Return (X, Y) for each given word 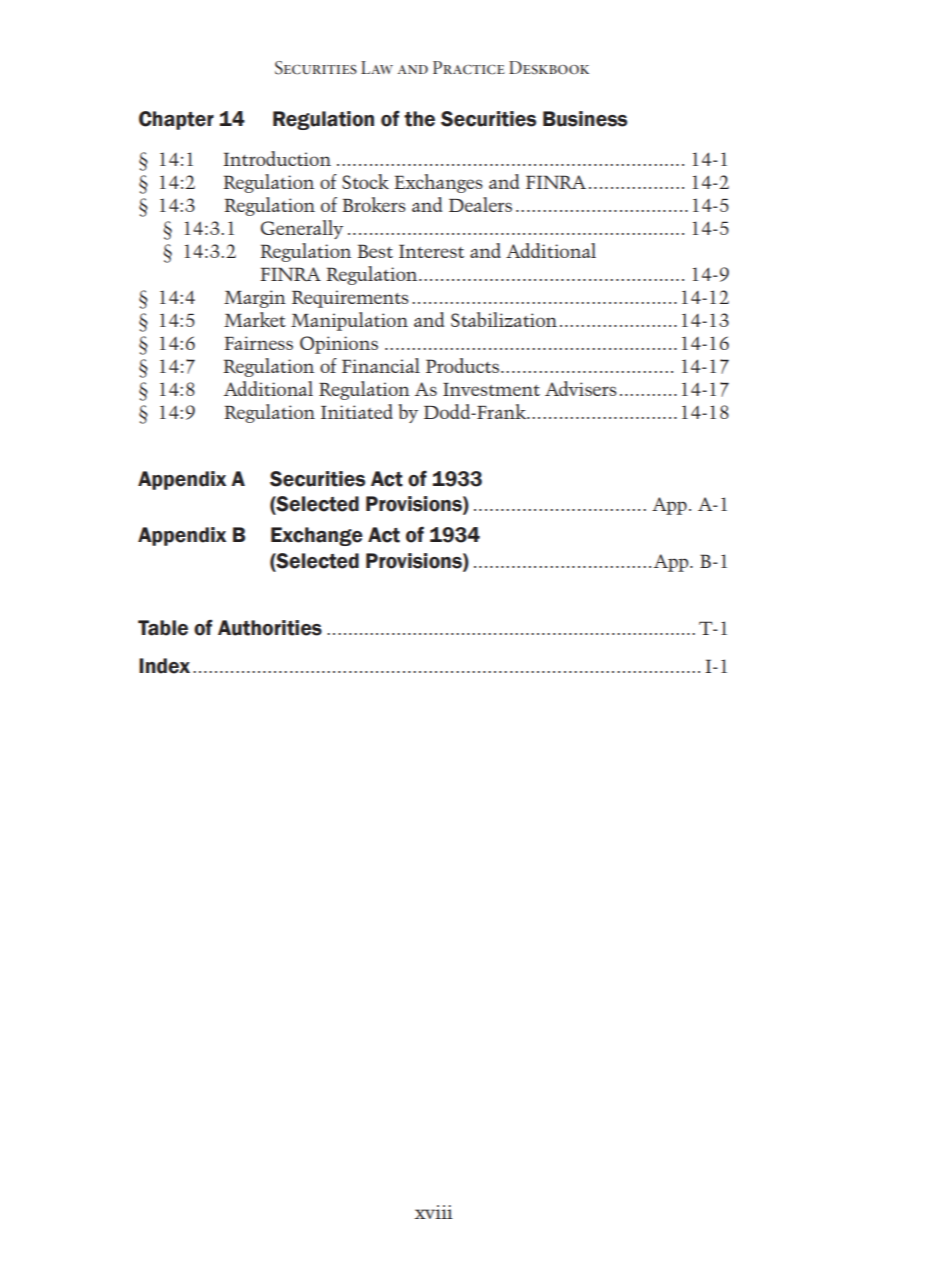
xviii (433, 1212)
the (419, 119)
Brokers (374, 204)
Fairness (258, 343)
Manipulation (349, 321)
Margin (255, 299)
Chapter (176, 120)
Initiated (357, 411)
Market (255, 319)
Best (375, 251)
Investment (491, 389)
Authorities (270, 628)
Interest (431, 251)
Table (163, 628)
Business (585, 119)
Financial (381, 365)
